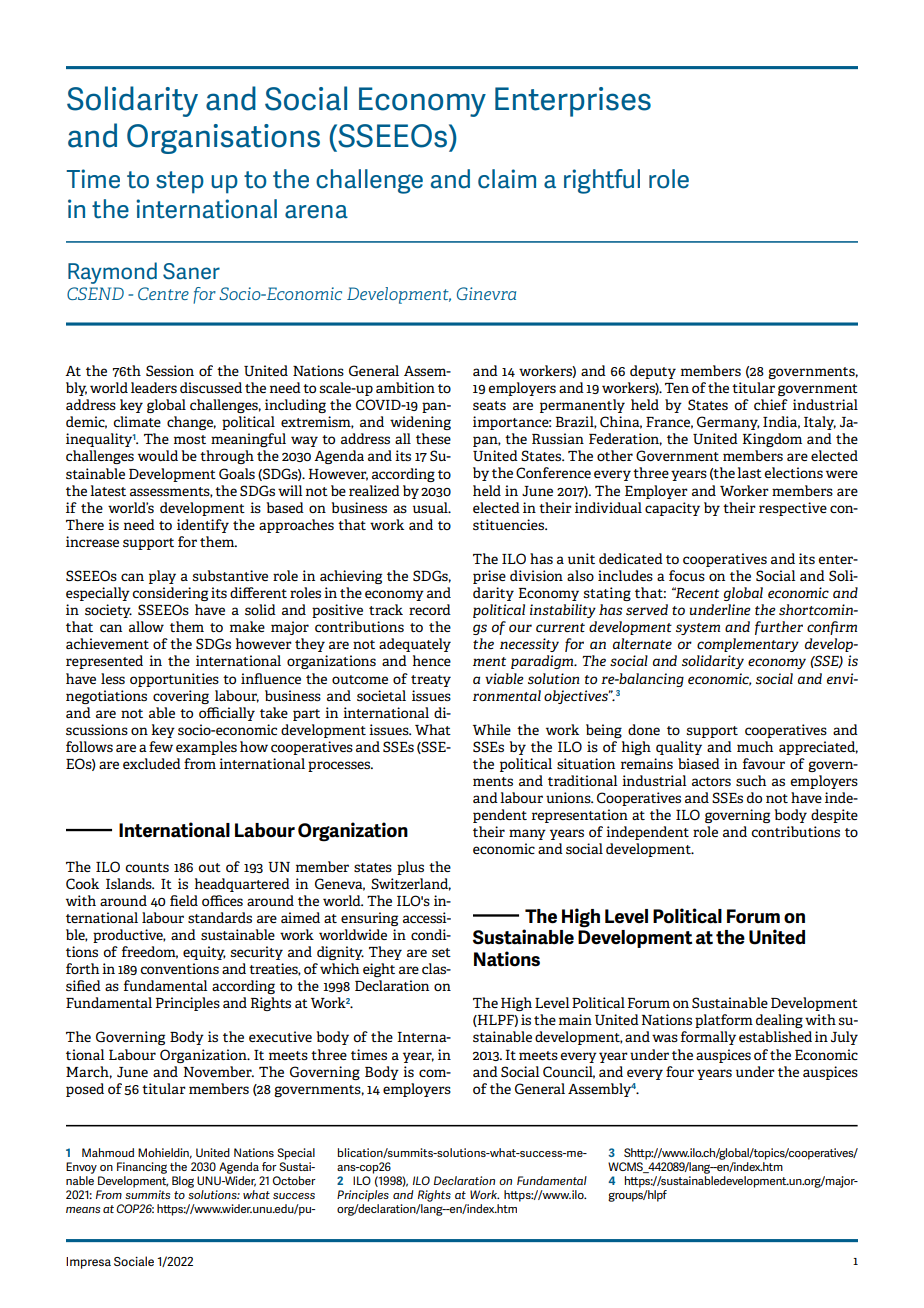 The width and height of the image is (924, 1308). I want to click on four, so click(680, 1071).
